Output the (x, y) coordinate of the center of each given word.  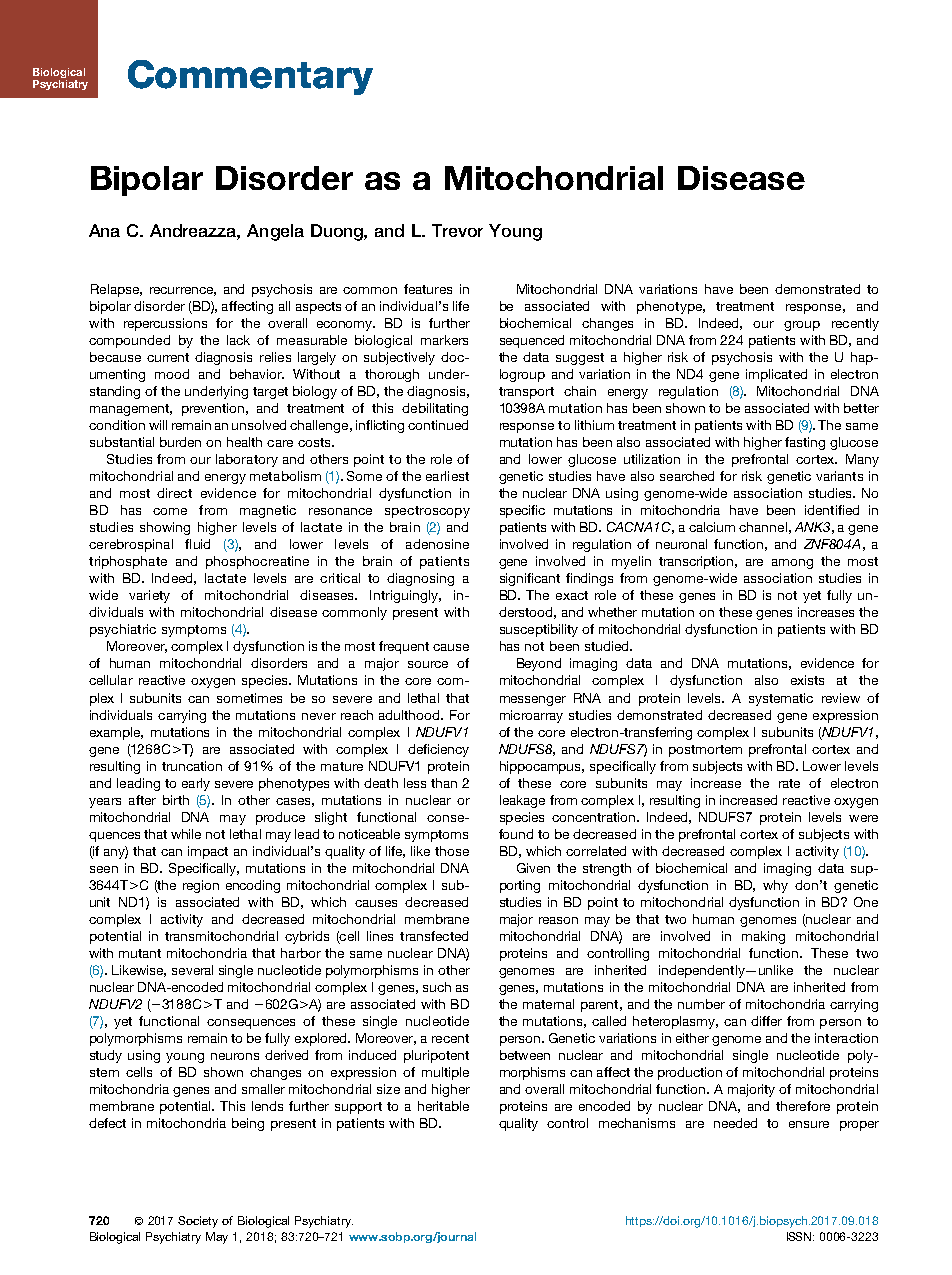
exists (807, 680)
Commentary (250, 77)
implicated (776, 375)
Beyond (539, 664)
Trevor (457, 230)
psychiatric (123, 630)
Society (198, 1222)
